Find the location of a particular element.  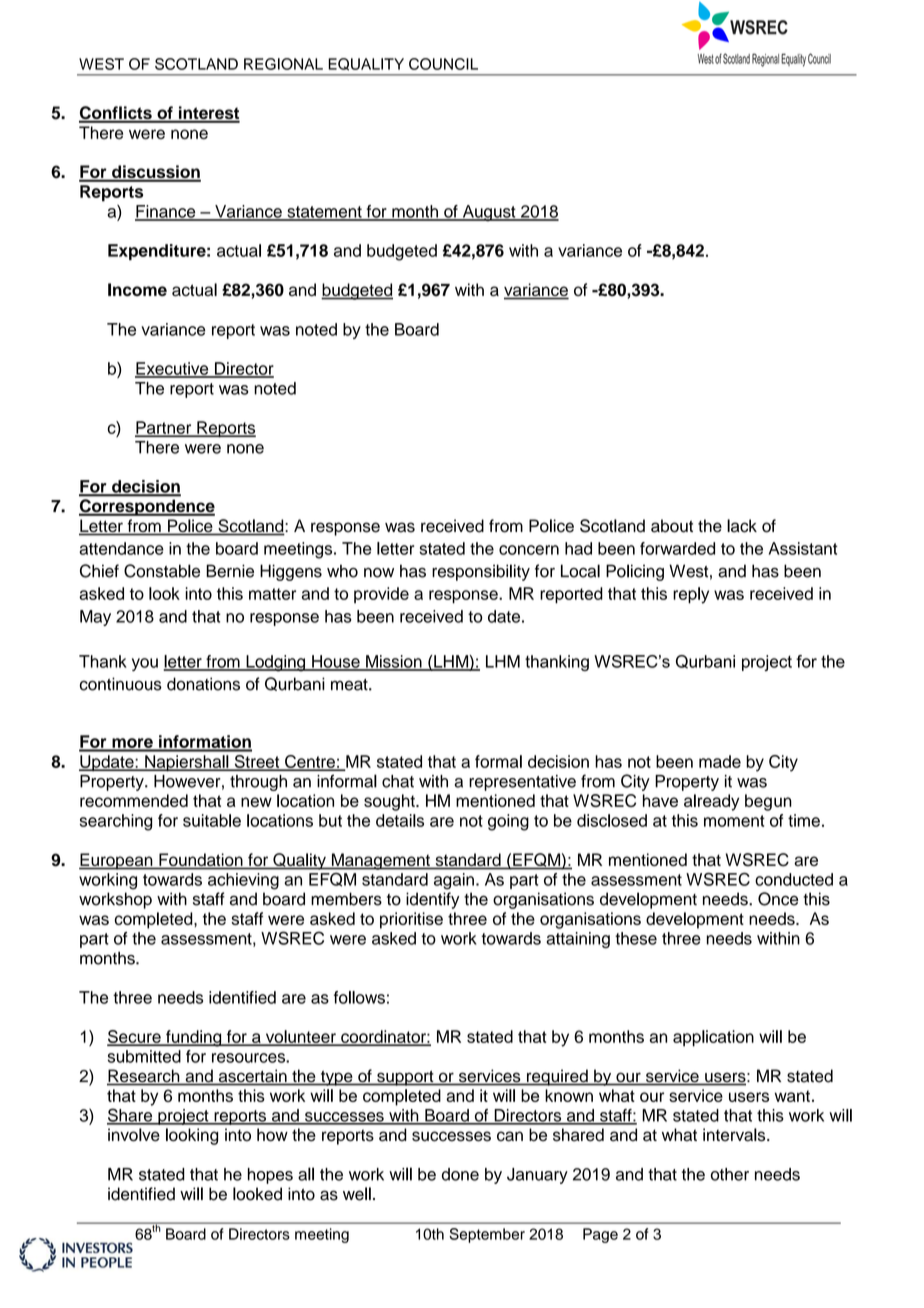

lack is located at coordinates (742, 526).
